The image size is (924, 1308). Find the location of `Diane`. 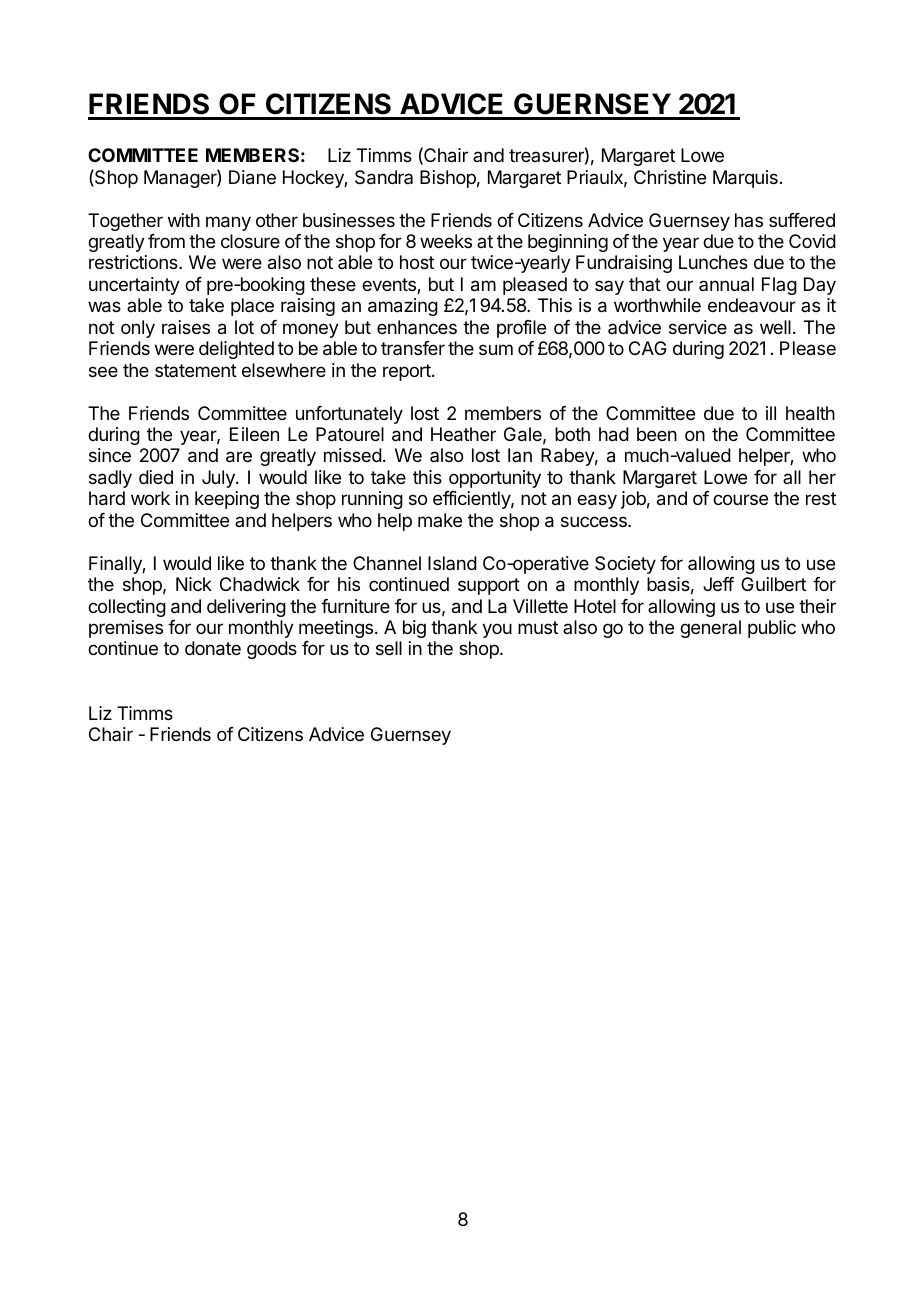

Diane is located at coordinates (252, 177).
